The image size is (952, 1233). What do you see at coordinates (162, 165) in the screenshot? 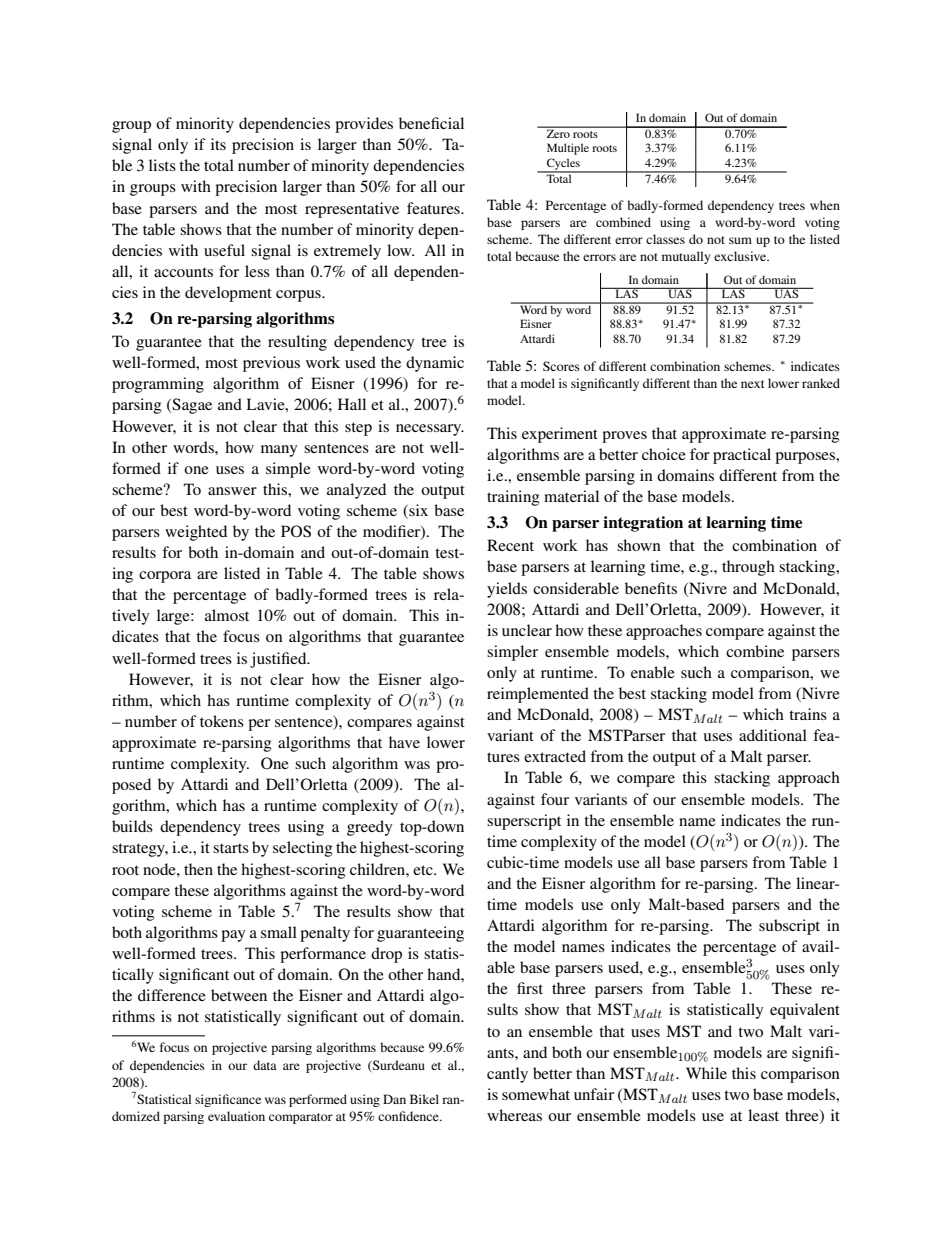
I see `lists` at bounding box center [162, 165].
